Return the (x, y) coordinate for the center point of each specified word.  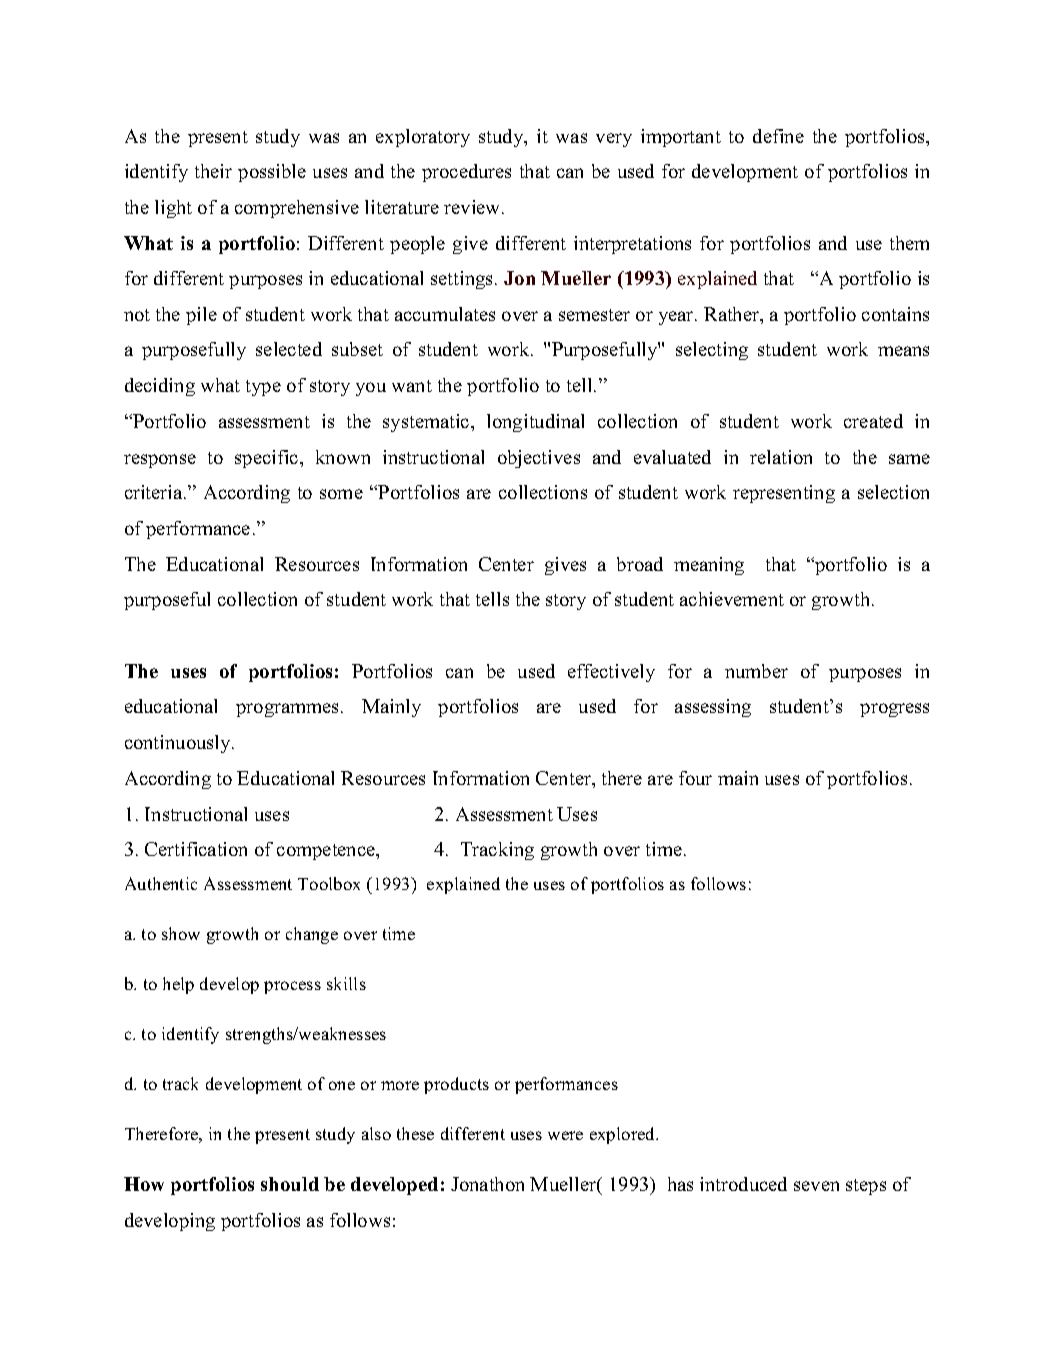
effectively (611, 673)
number (756, 671)
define (778, 136)
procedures (466, 173)
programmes (289, 710)
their (213, 171)
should (290, 1184)
